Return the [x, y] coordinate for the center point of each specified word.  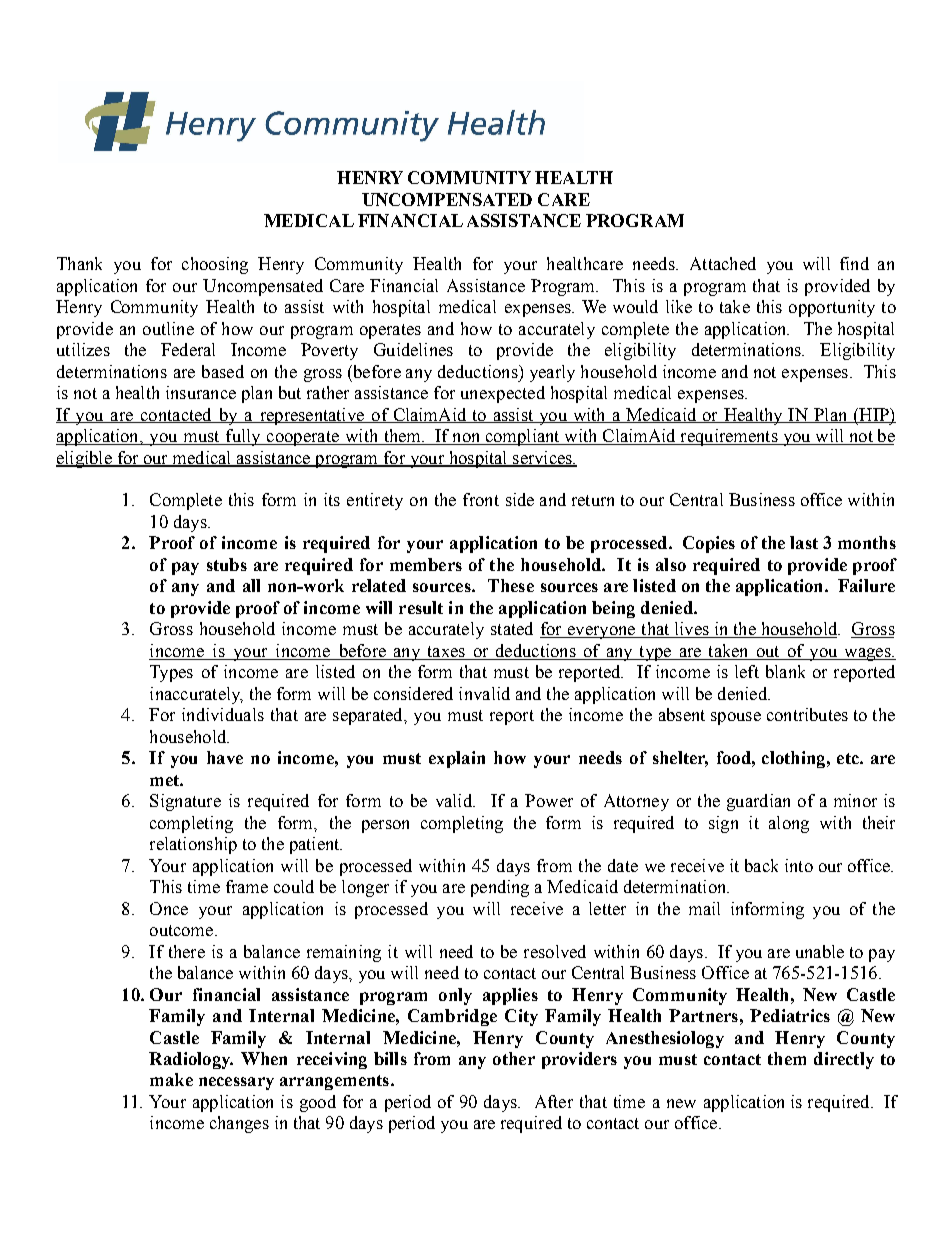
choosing [215, 265]
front [481, 499]
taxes [446, 653]
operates [390, 331]
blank [785, 671]
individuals [223, 714]
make [171, 1079]
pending [500, 888]
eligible [85, 459]
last [804, 542]
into [799, 865]
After [554, 1101]
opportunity [832, 308]
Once [169, 908]
